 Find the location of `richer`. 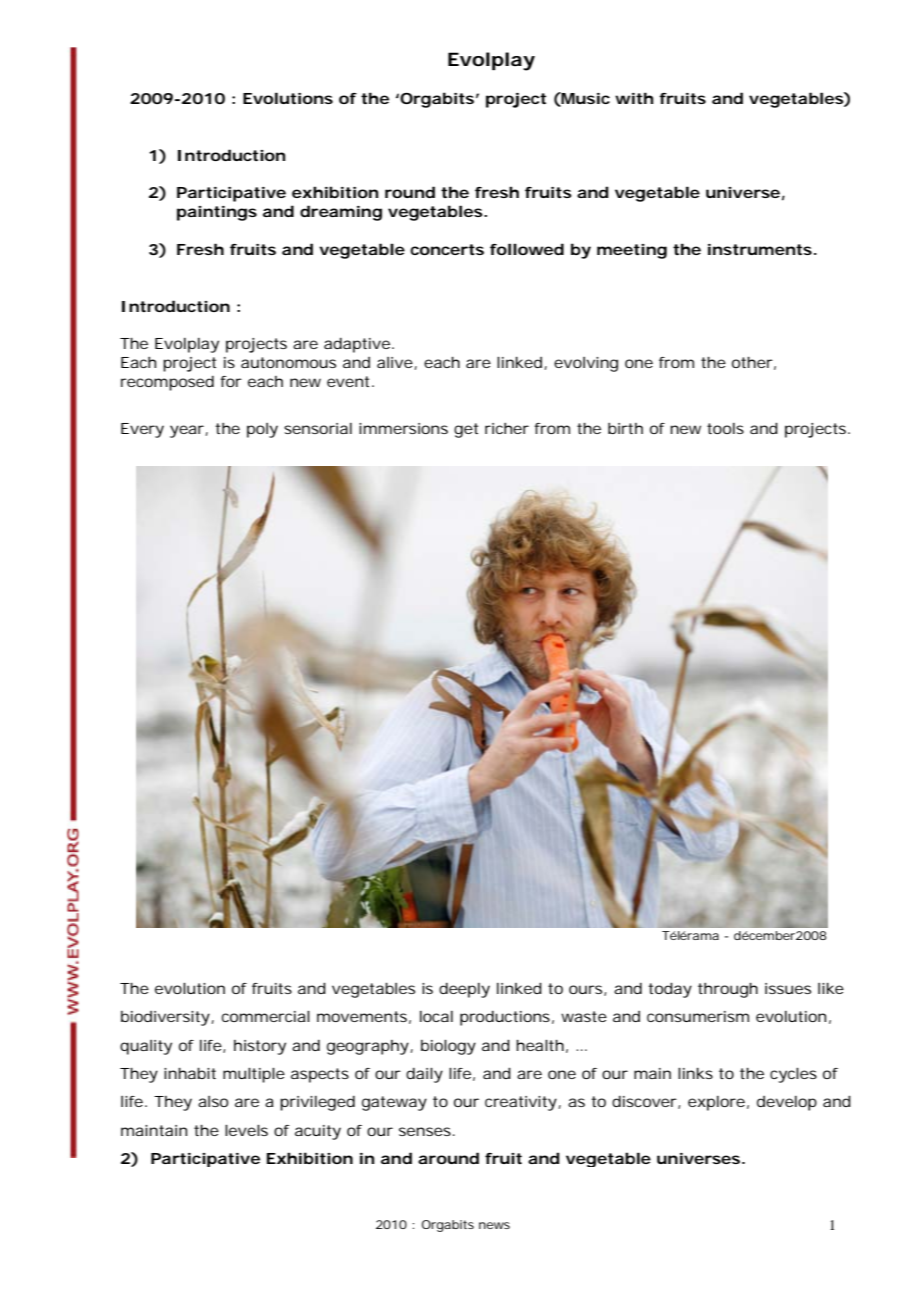

richer is located at coordinates (507, 428).
